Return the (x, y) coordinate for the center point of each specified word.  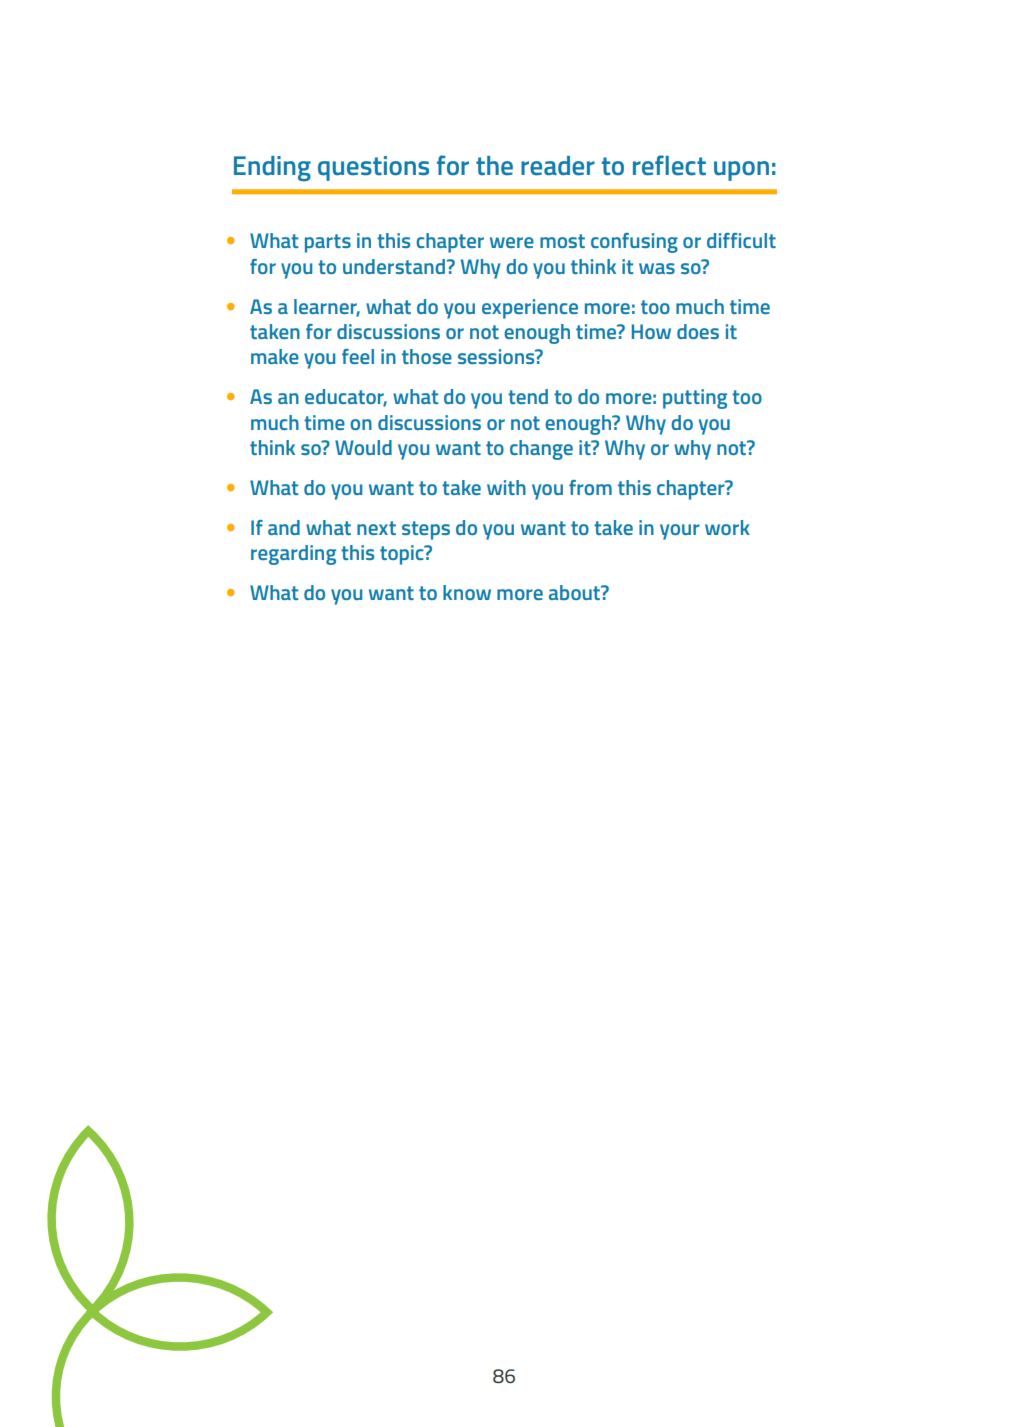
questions (373, 168)
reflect (669, 165)
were (512, 242)
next (376, 528)
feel (358, 356)
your (680, 532)
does (698, 331)
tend (528, 396)
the (494, 166)
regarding (293, 555)
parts (328, 243)
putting (695, 399)
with (506, 487)
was (657, 268)
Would (363, 447)
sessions (497, 356)
